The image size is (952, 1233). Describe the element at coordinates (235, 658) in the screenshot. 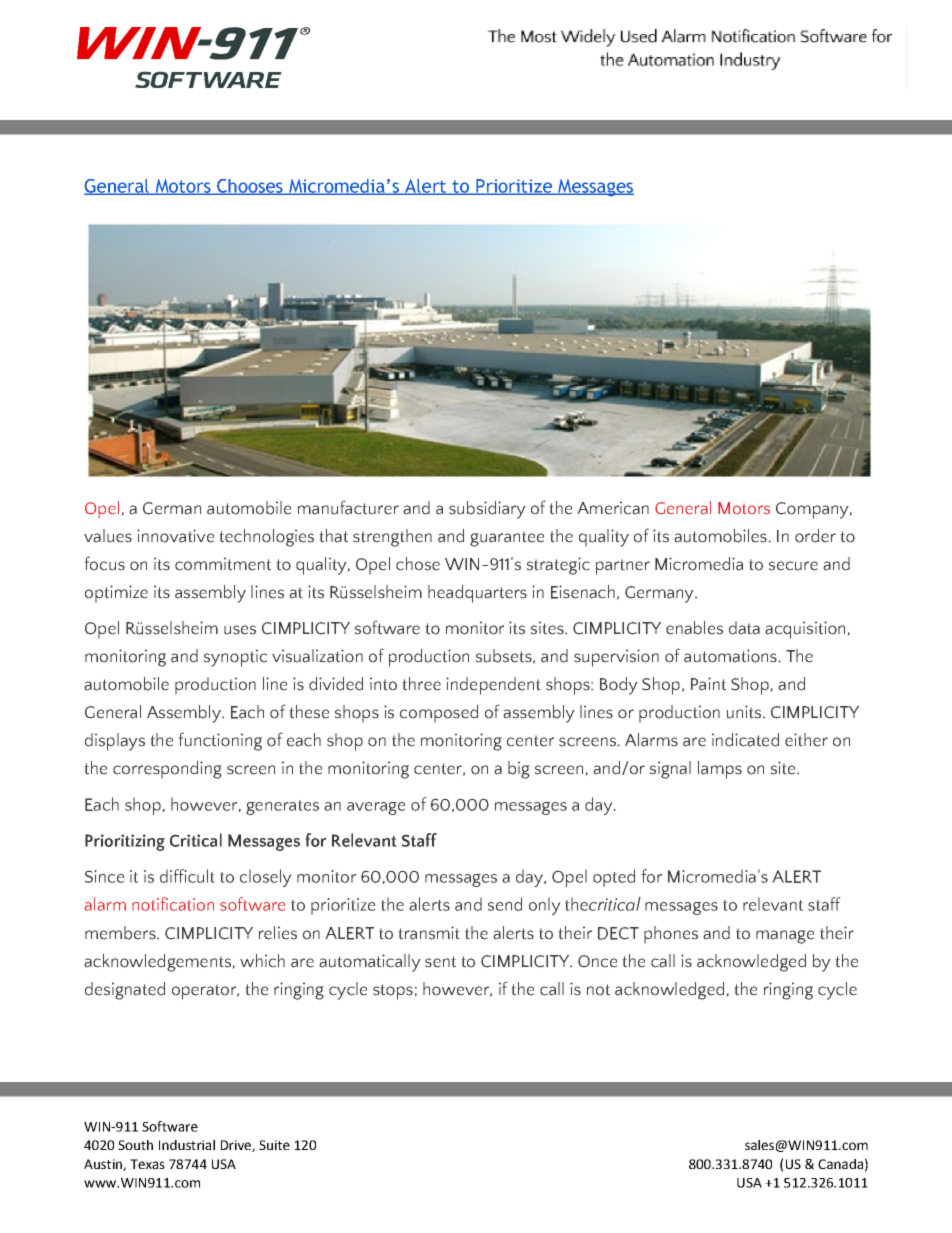

I see `synoptic` at that location.
